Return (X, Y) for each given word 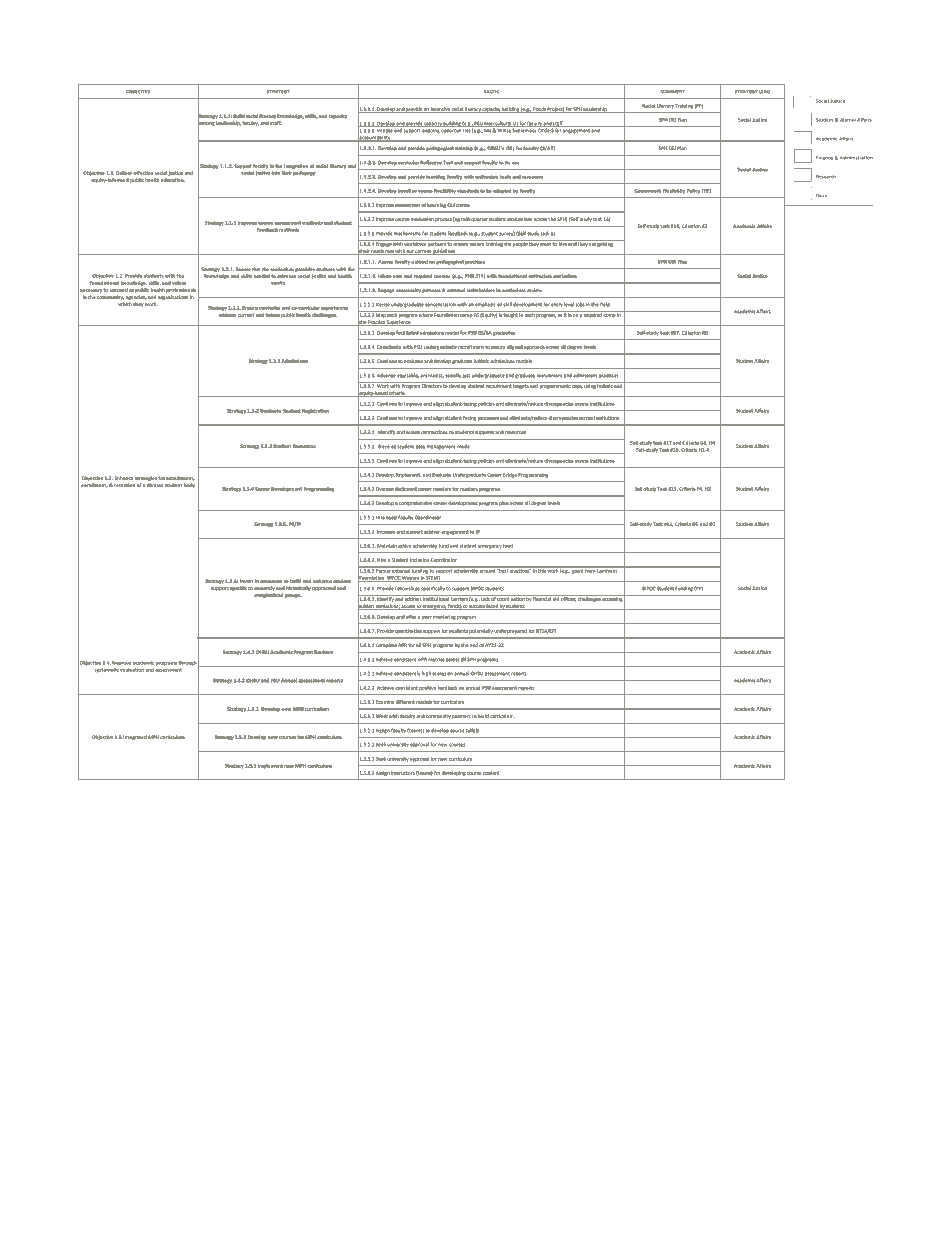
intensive (440, 110)
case (420, 447)
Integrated (135, 737)
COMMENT (672, 92)
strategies (146, 478)
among (206, 124)
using (590, 385)
